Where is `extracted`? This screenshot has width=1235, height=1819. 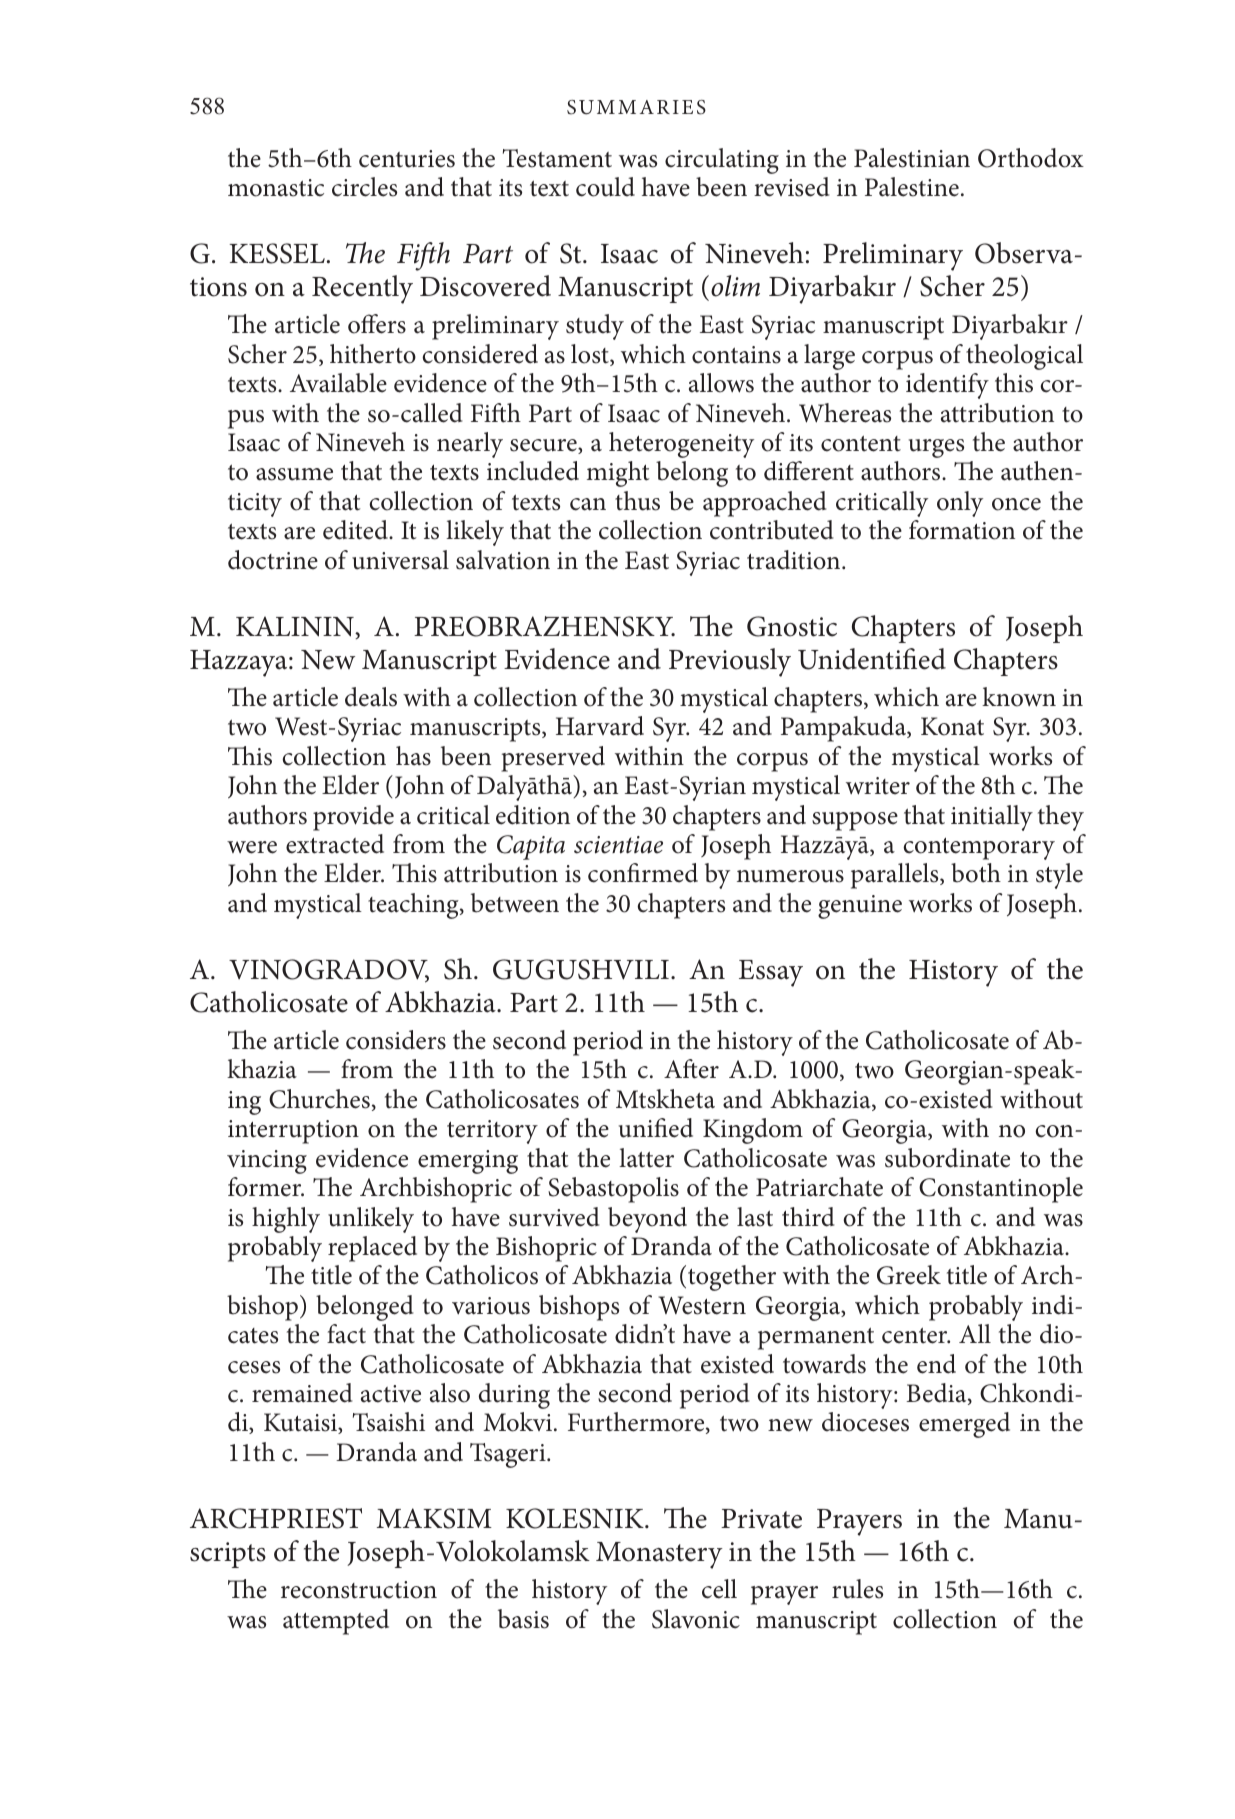 extracted is located at coordinates (335, 844).
